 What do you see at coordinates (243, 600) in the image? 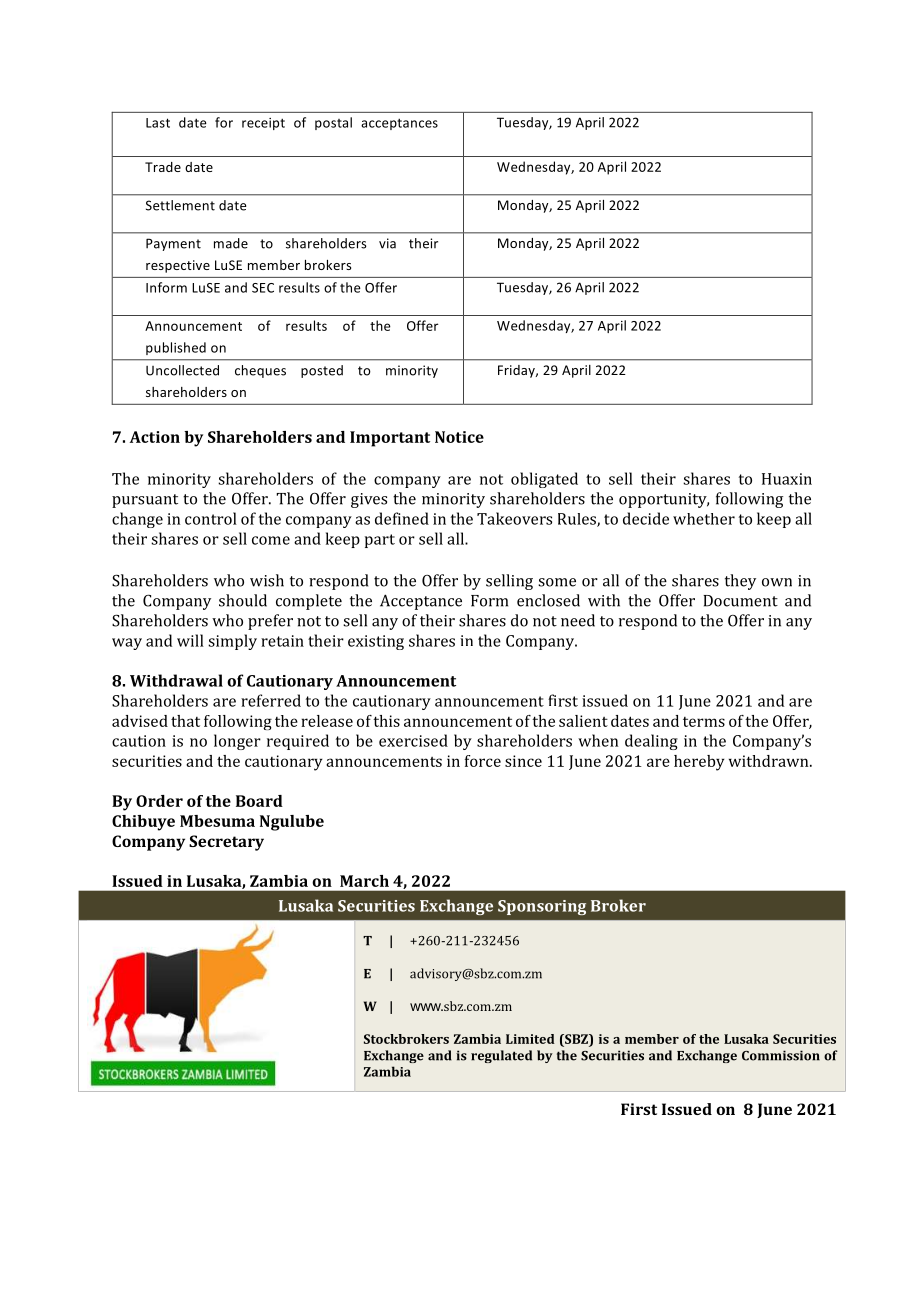
I see `should` at bounding box center [243, 600].
